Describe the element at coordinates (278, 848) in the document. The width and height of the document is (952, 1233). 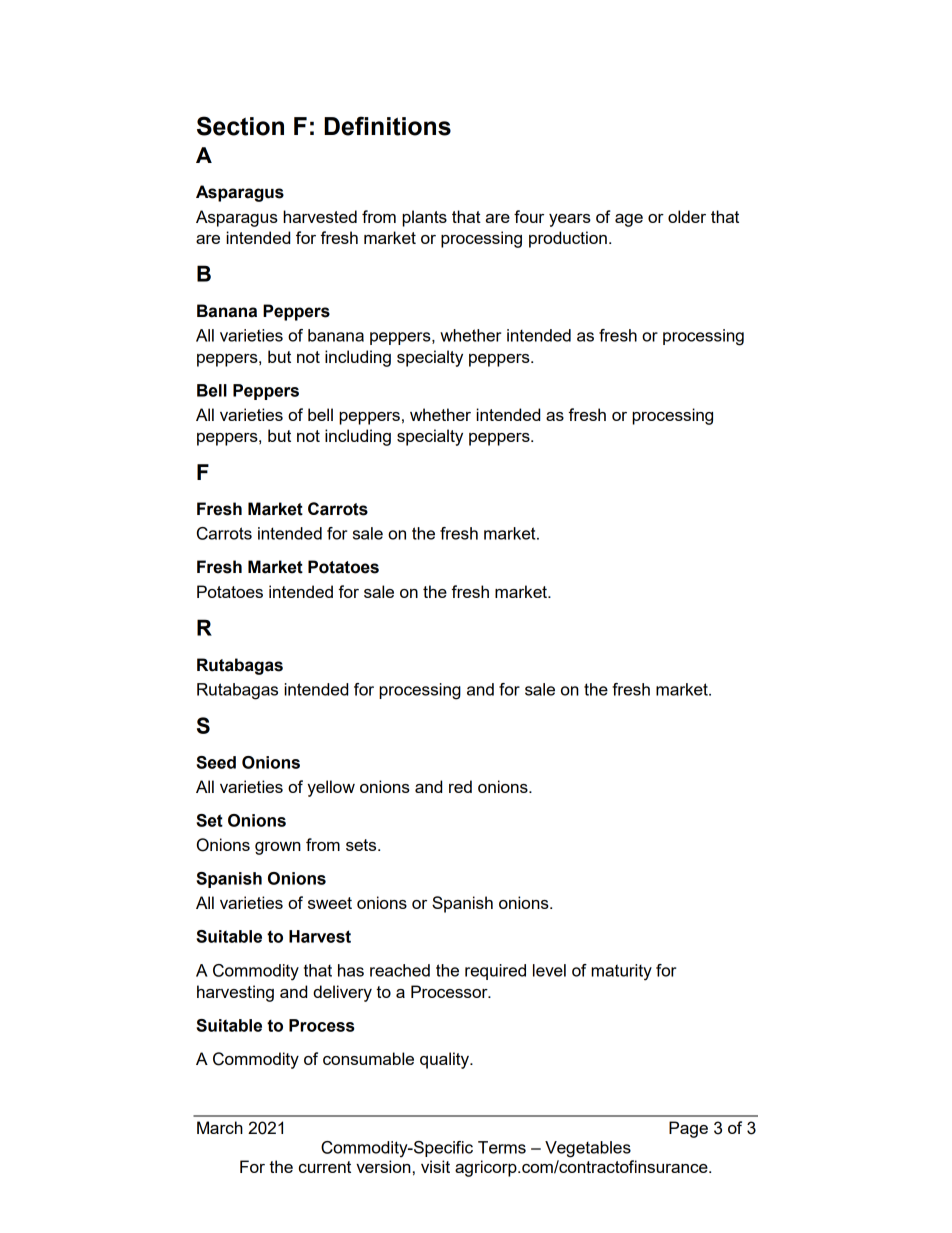
I see `grown` at that location.
